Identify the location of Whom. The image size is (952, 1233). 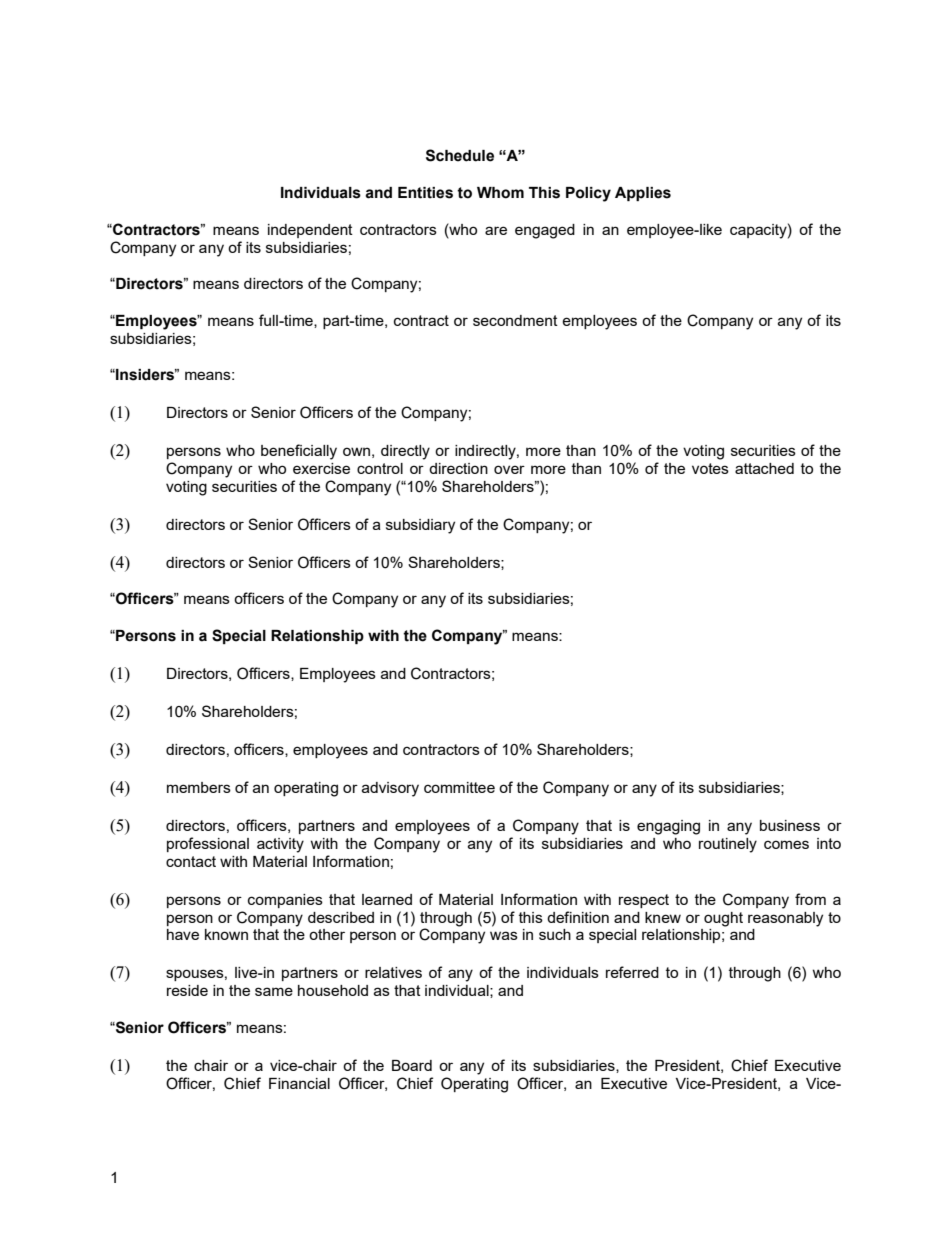
(500, 193).
